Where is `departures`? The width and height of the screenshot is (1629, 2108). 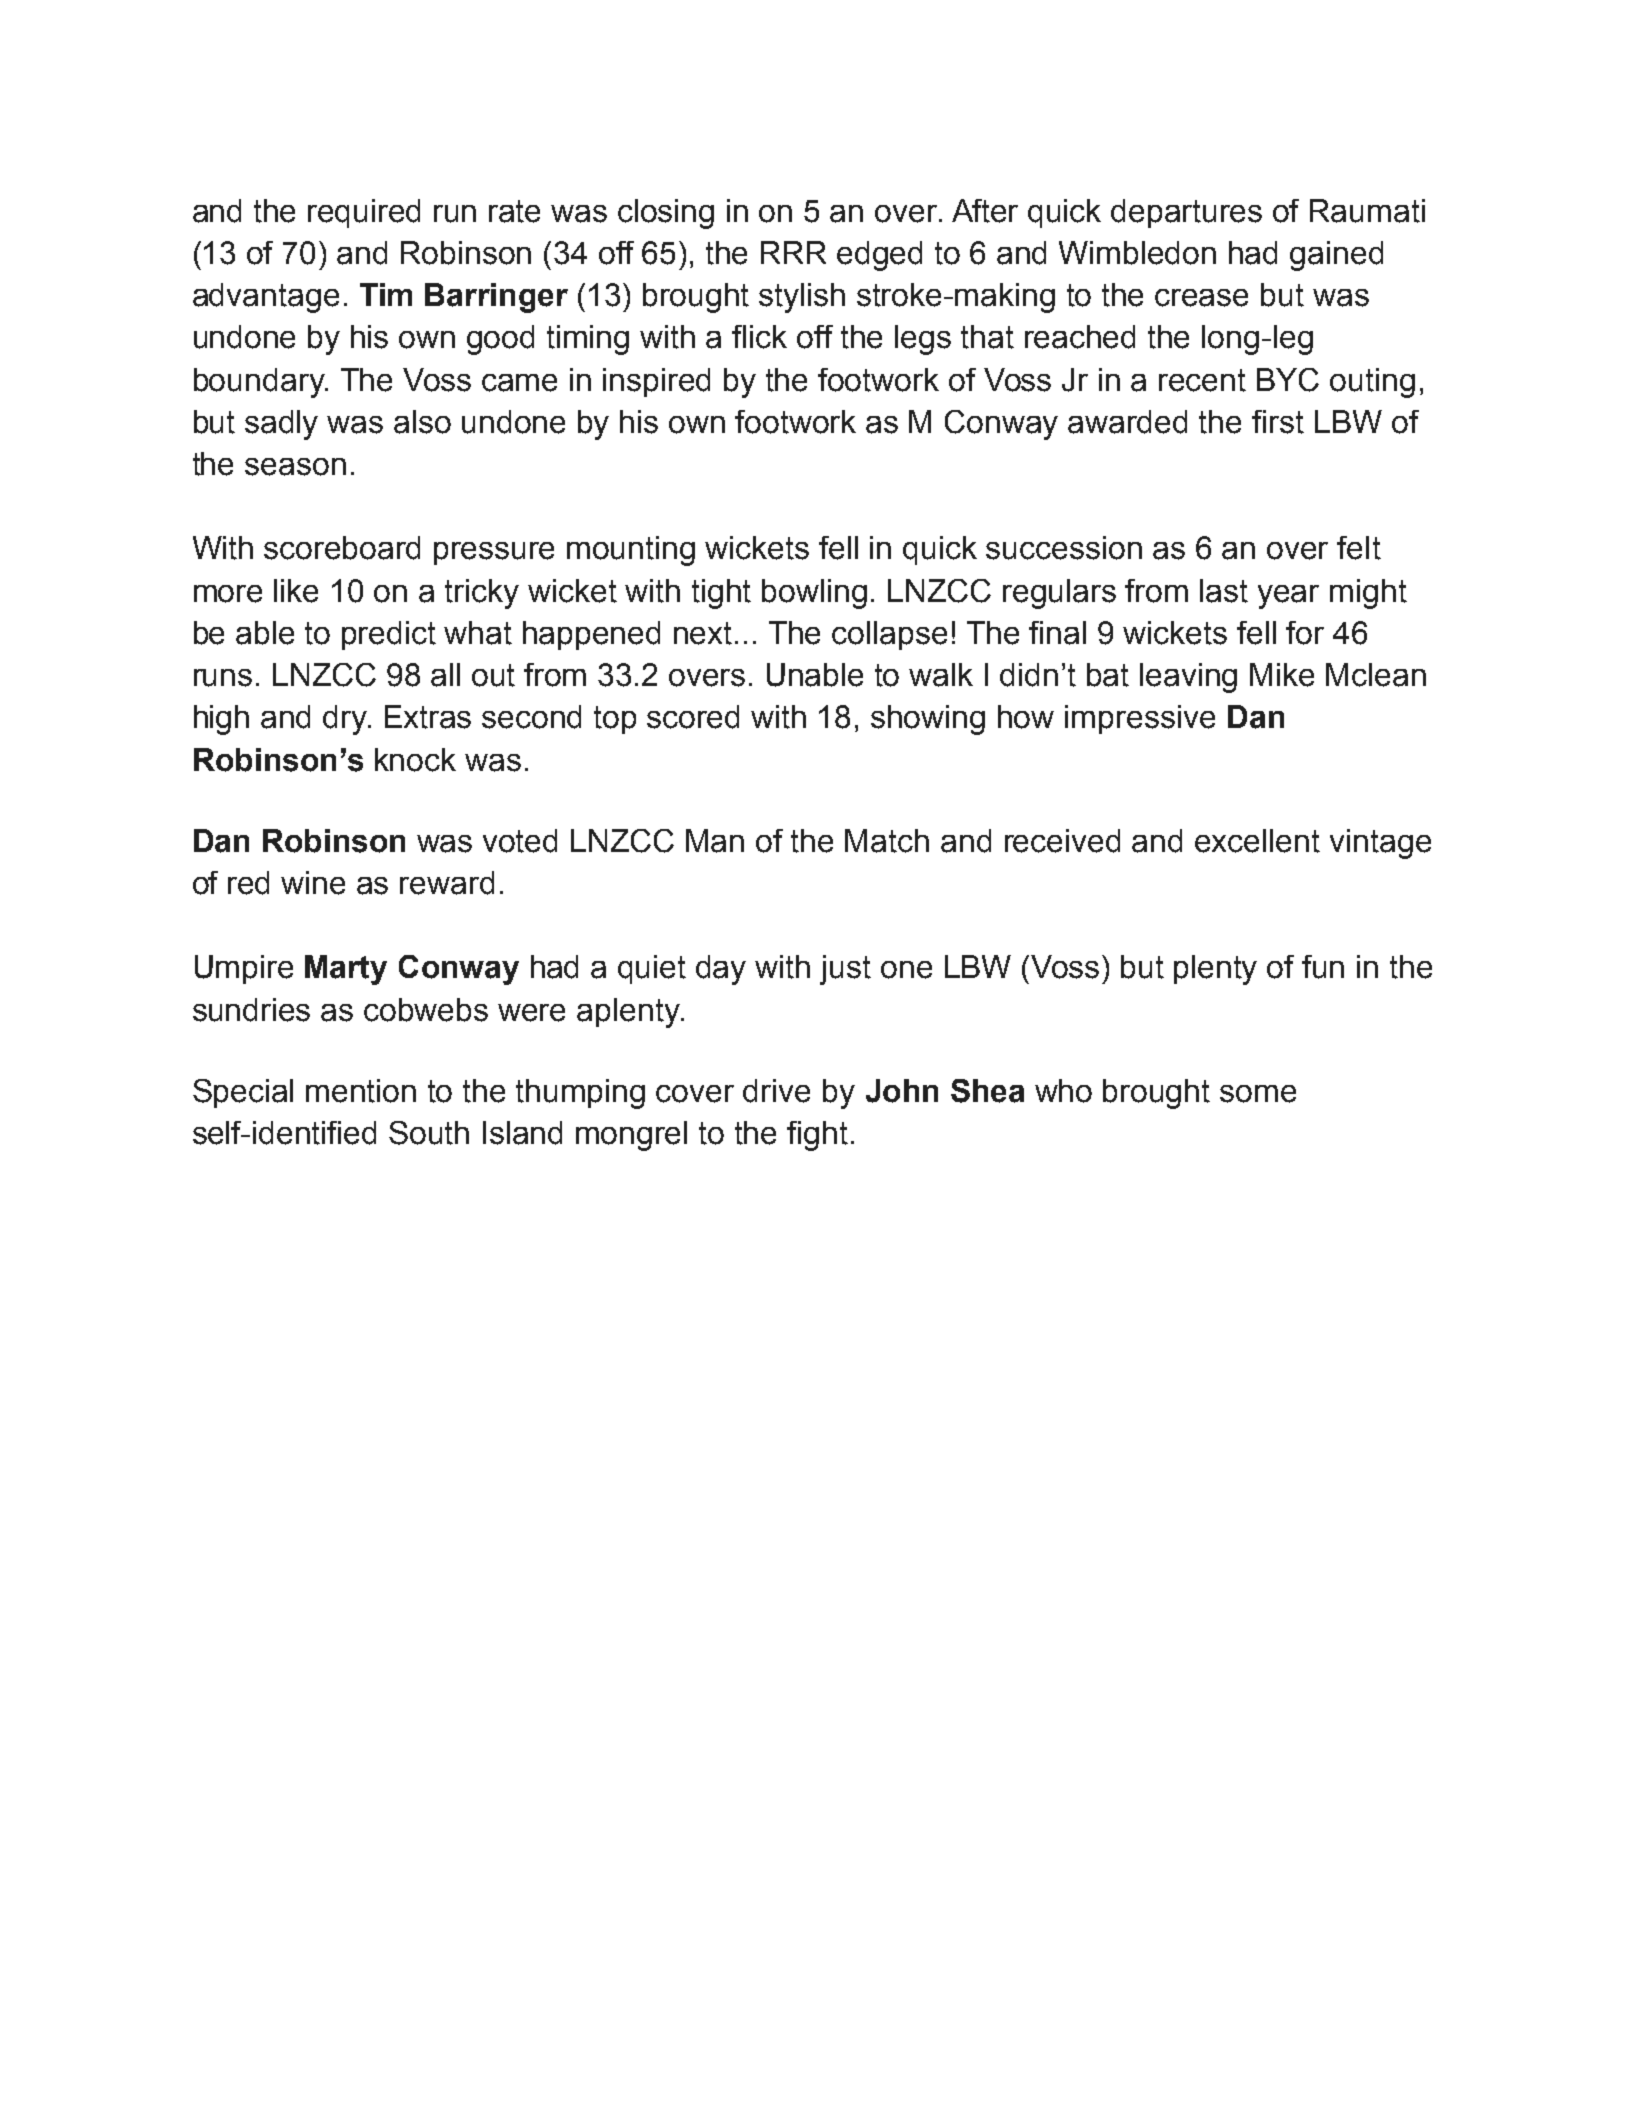
departures is located at coordinates (1186, 213).
